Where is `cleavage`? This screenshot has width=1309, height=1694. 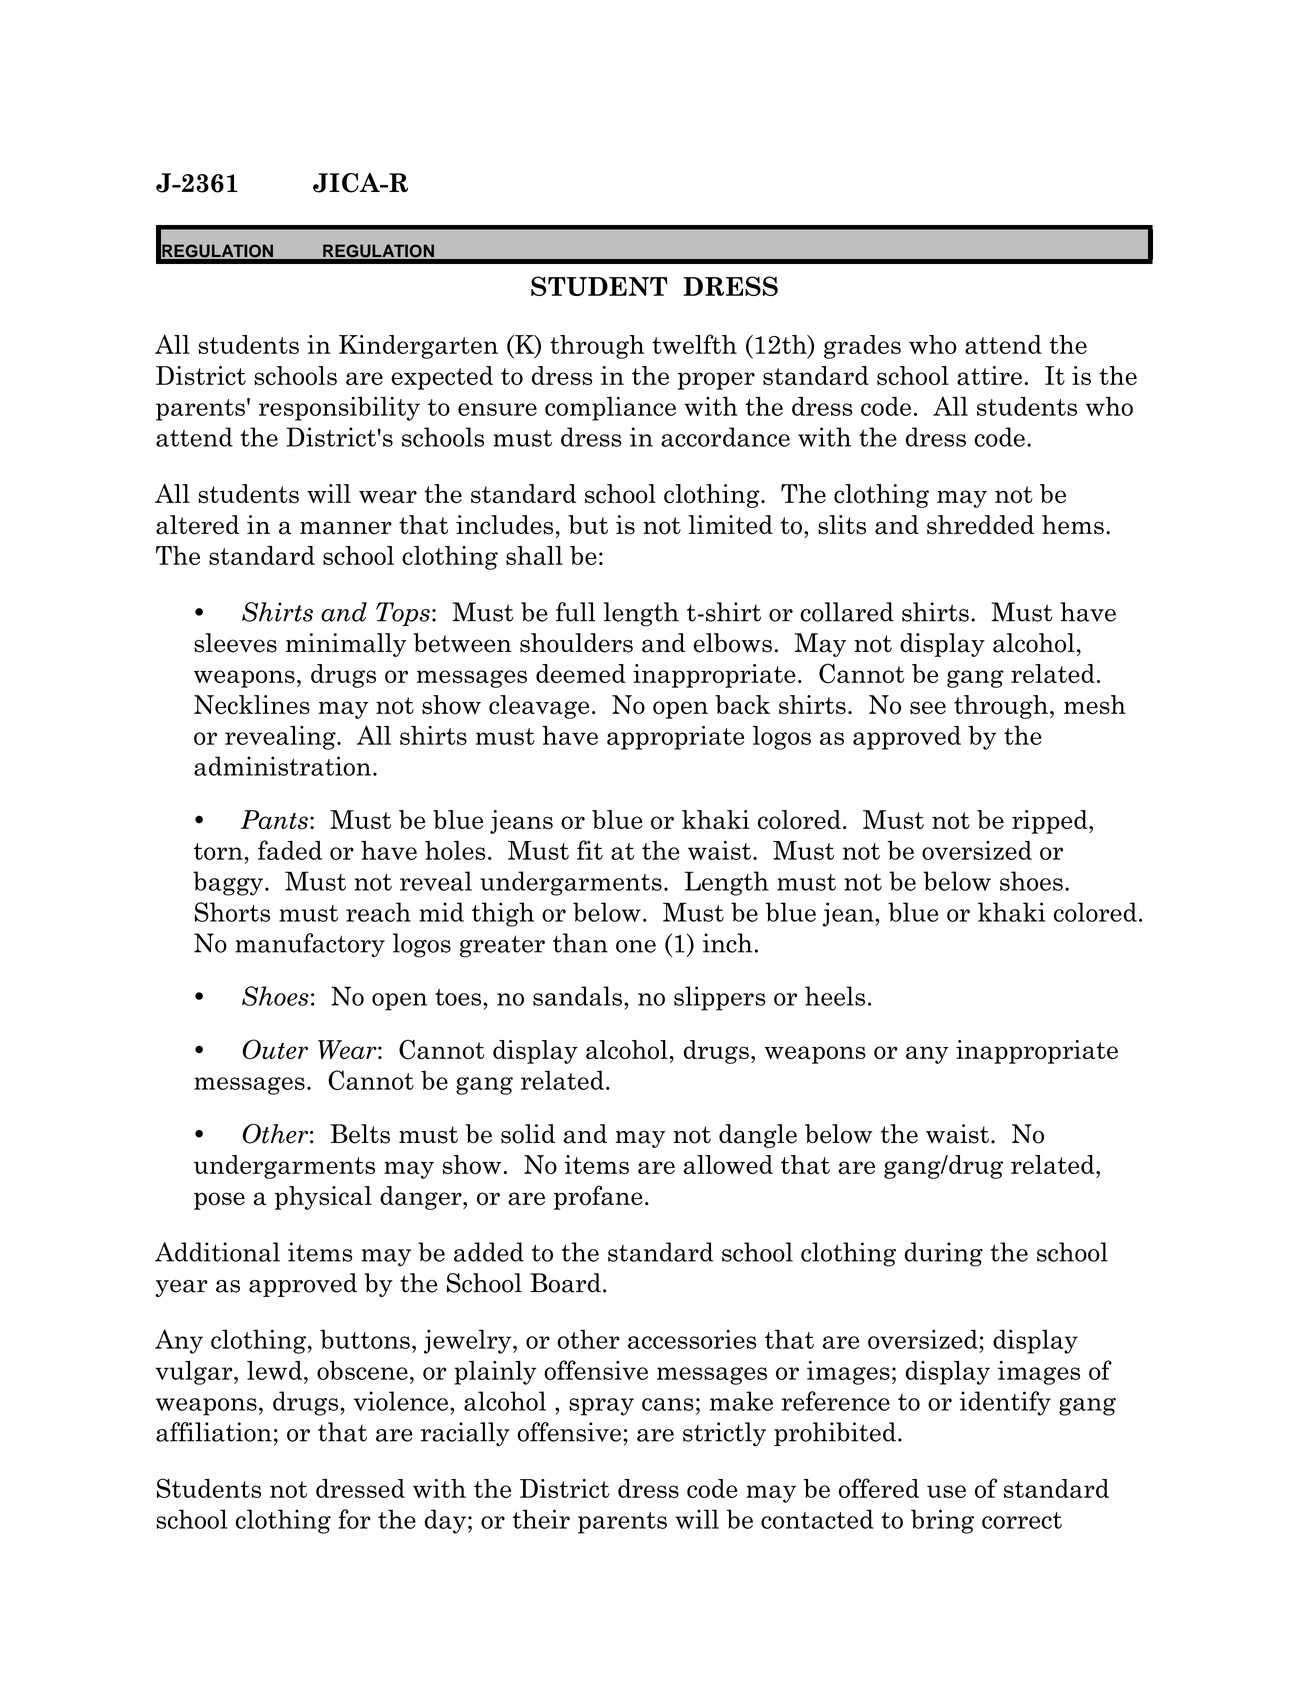 cleavage is located at coordinates (539, 707).
